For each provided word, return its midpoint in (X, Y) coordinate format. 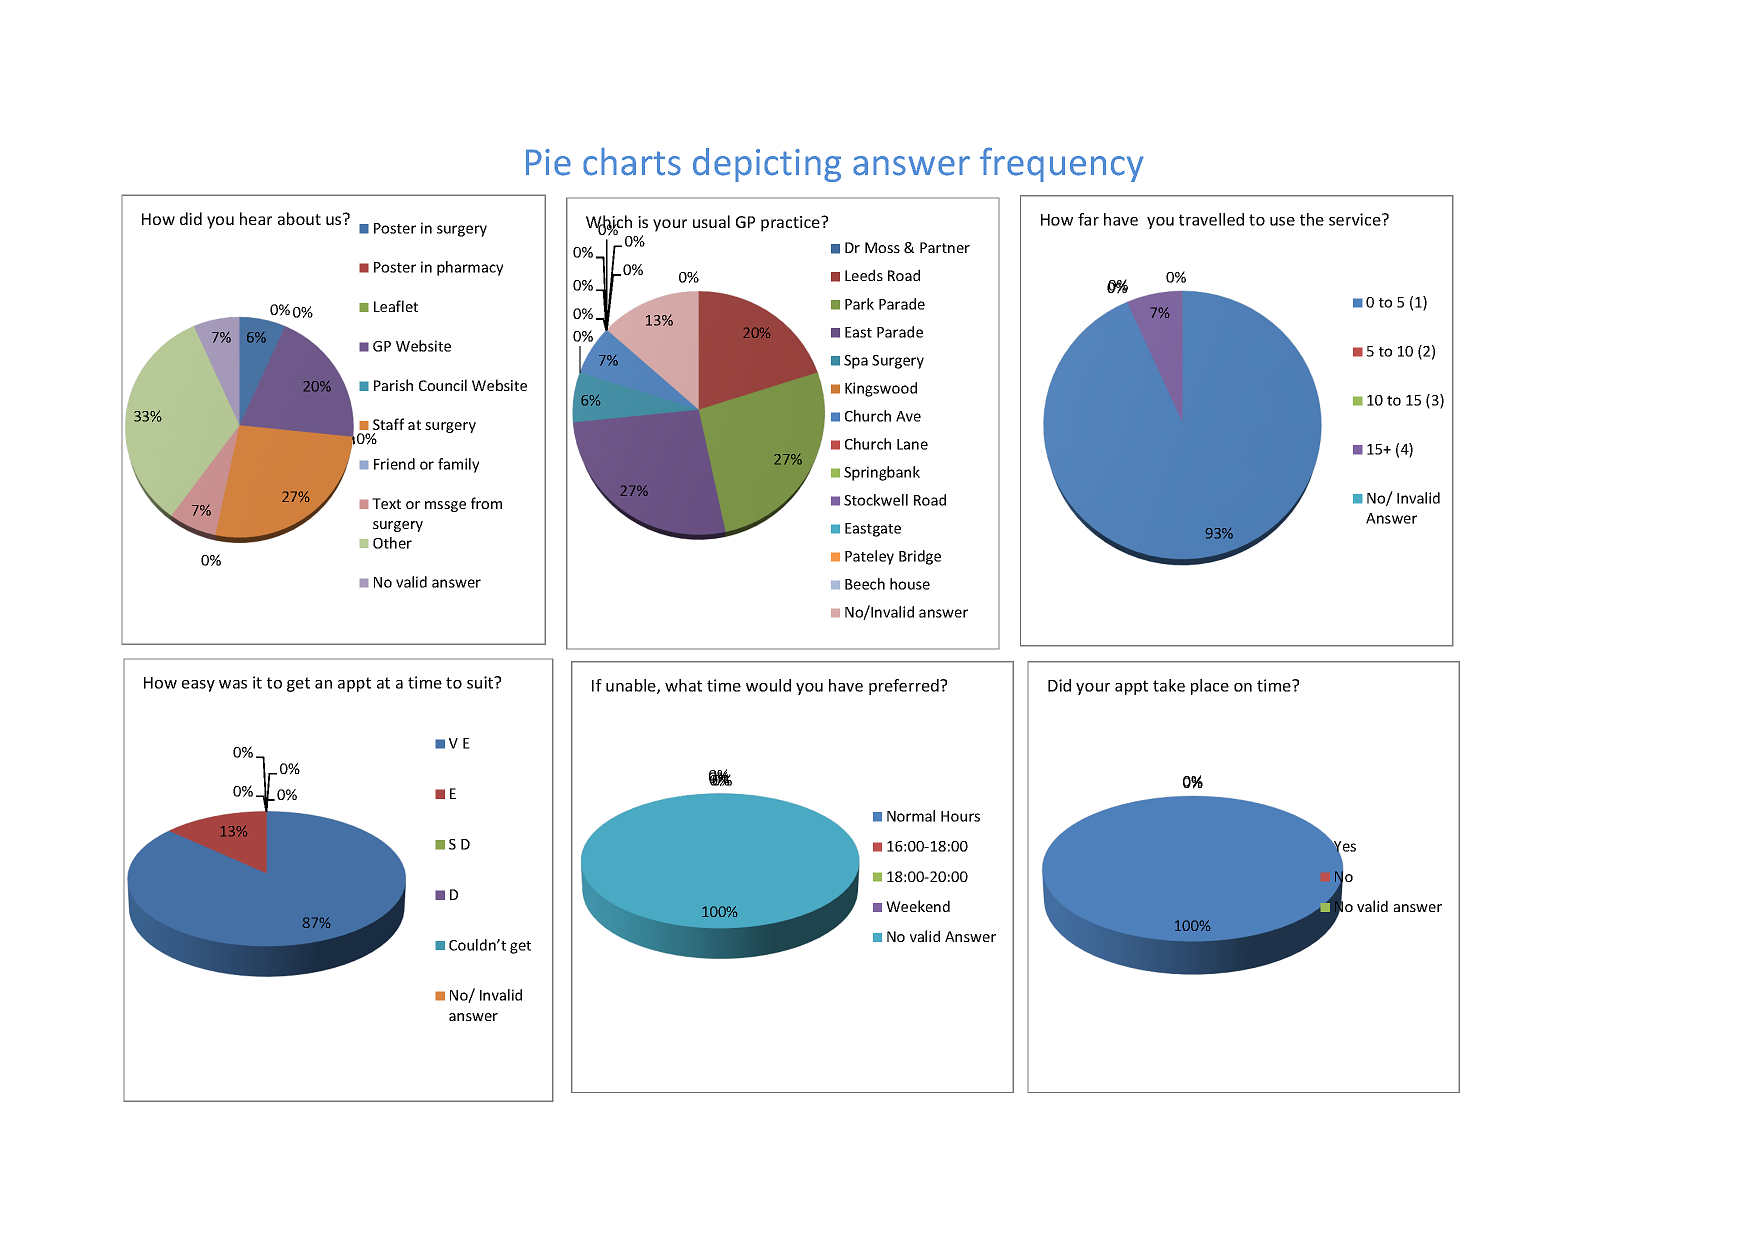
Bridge (920, 557)
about (299, 218)
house (910, 584)
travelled (1211, 219)
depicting (767, 165)
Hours (960, 816)
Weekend (918, 906)
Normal (911, 816)
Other (392, 543)
